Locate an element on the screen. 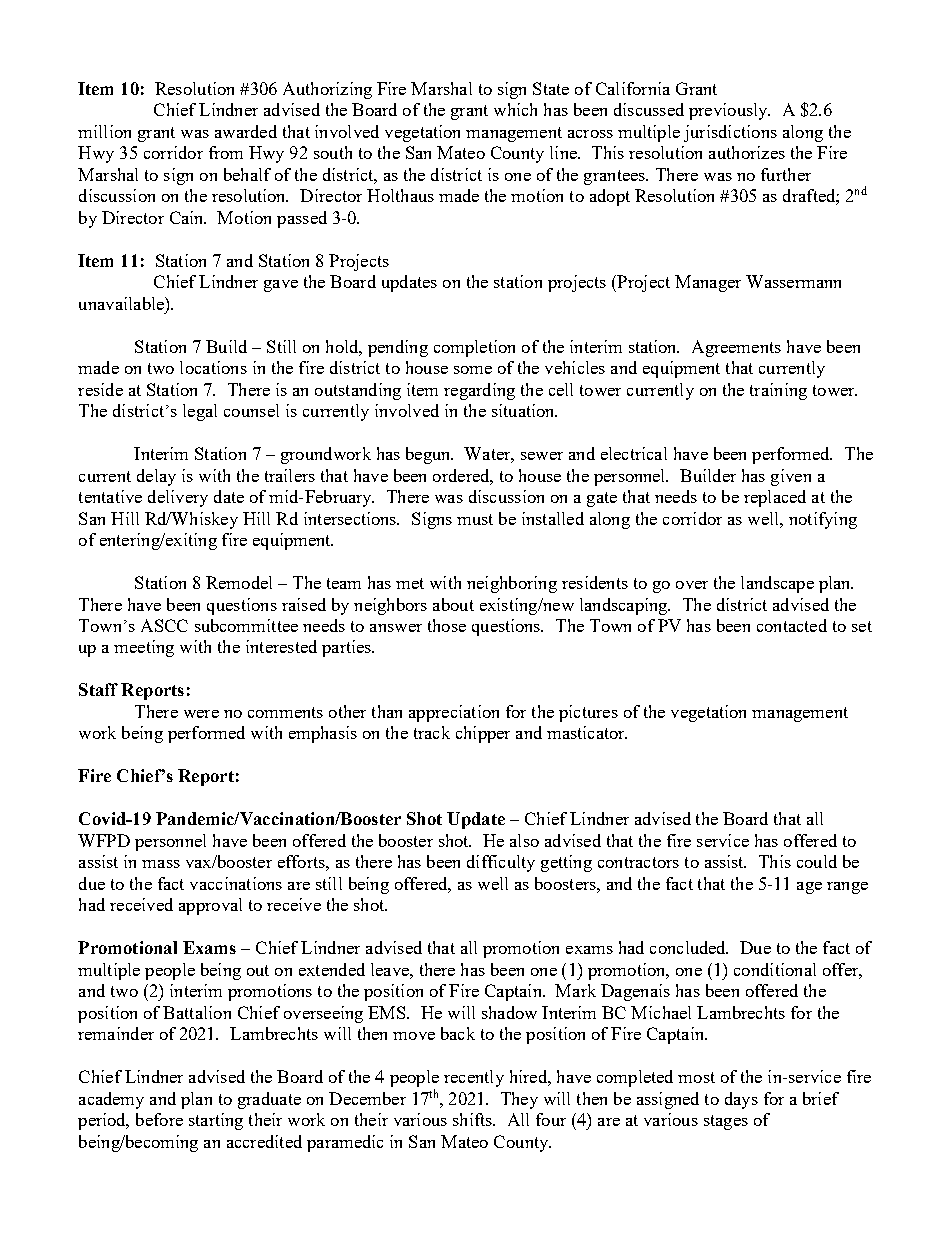 This screenshot has height=1233, width=952. about is located at coordinates (453, 604).
